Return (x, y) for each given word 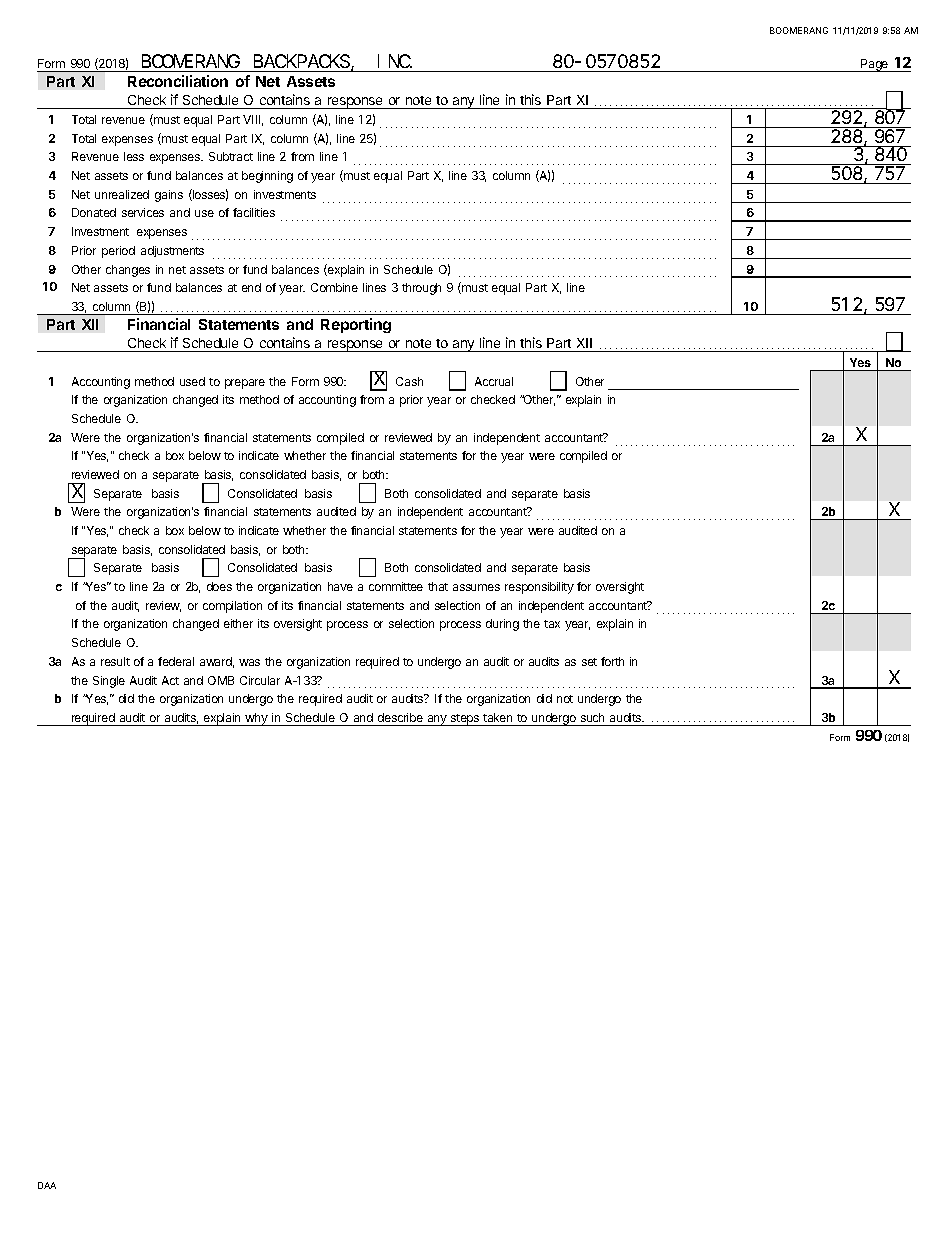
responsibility (539, 588)
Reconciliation (178, 81)
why (256, 719)
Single (109, 682)
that (438, 586)
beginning (267, 177)
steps (465, 720)
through (421, 289)
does (219, 586)
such (592, 717)
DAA (47, 1185)
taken (497, 717)
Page (875, 65)
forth (612, 661)
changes (128, 271)
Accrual (494, 381)
